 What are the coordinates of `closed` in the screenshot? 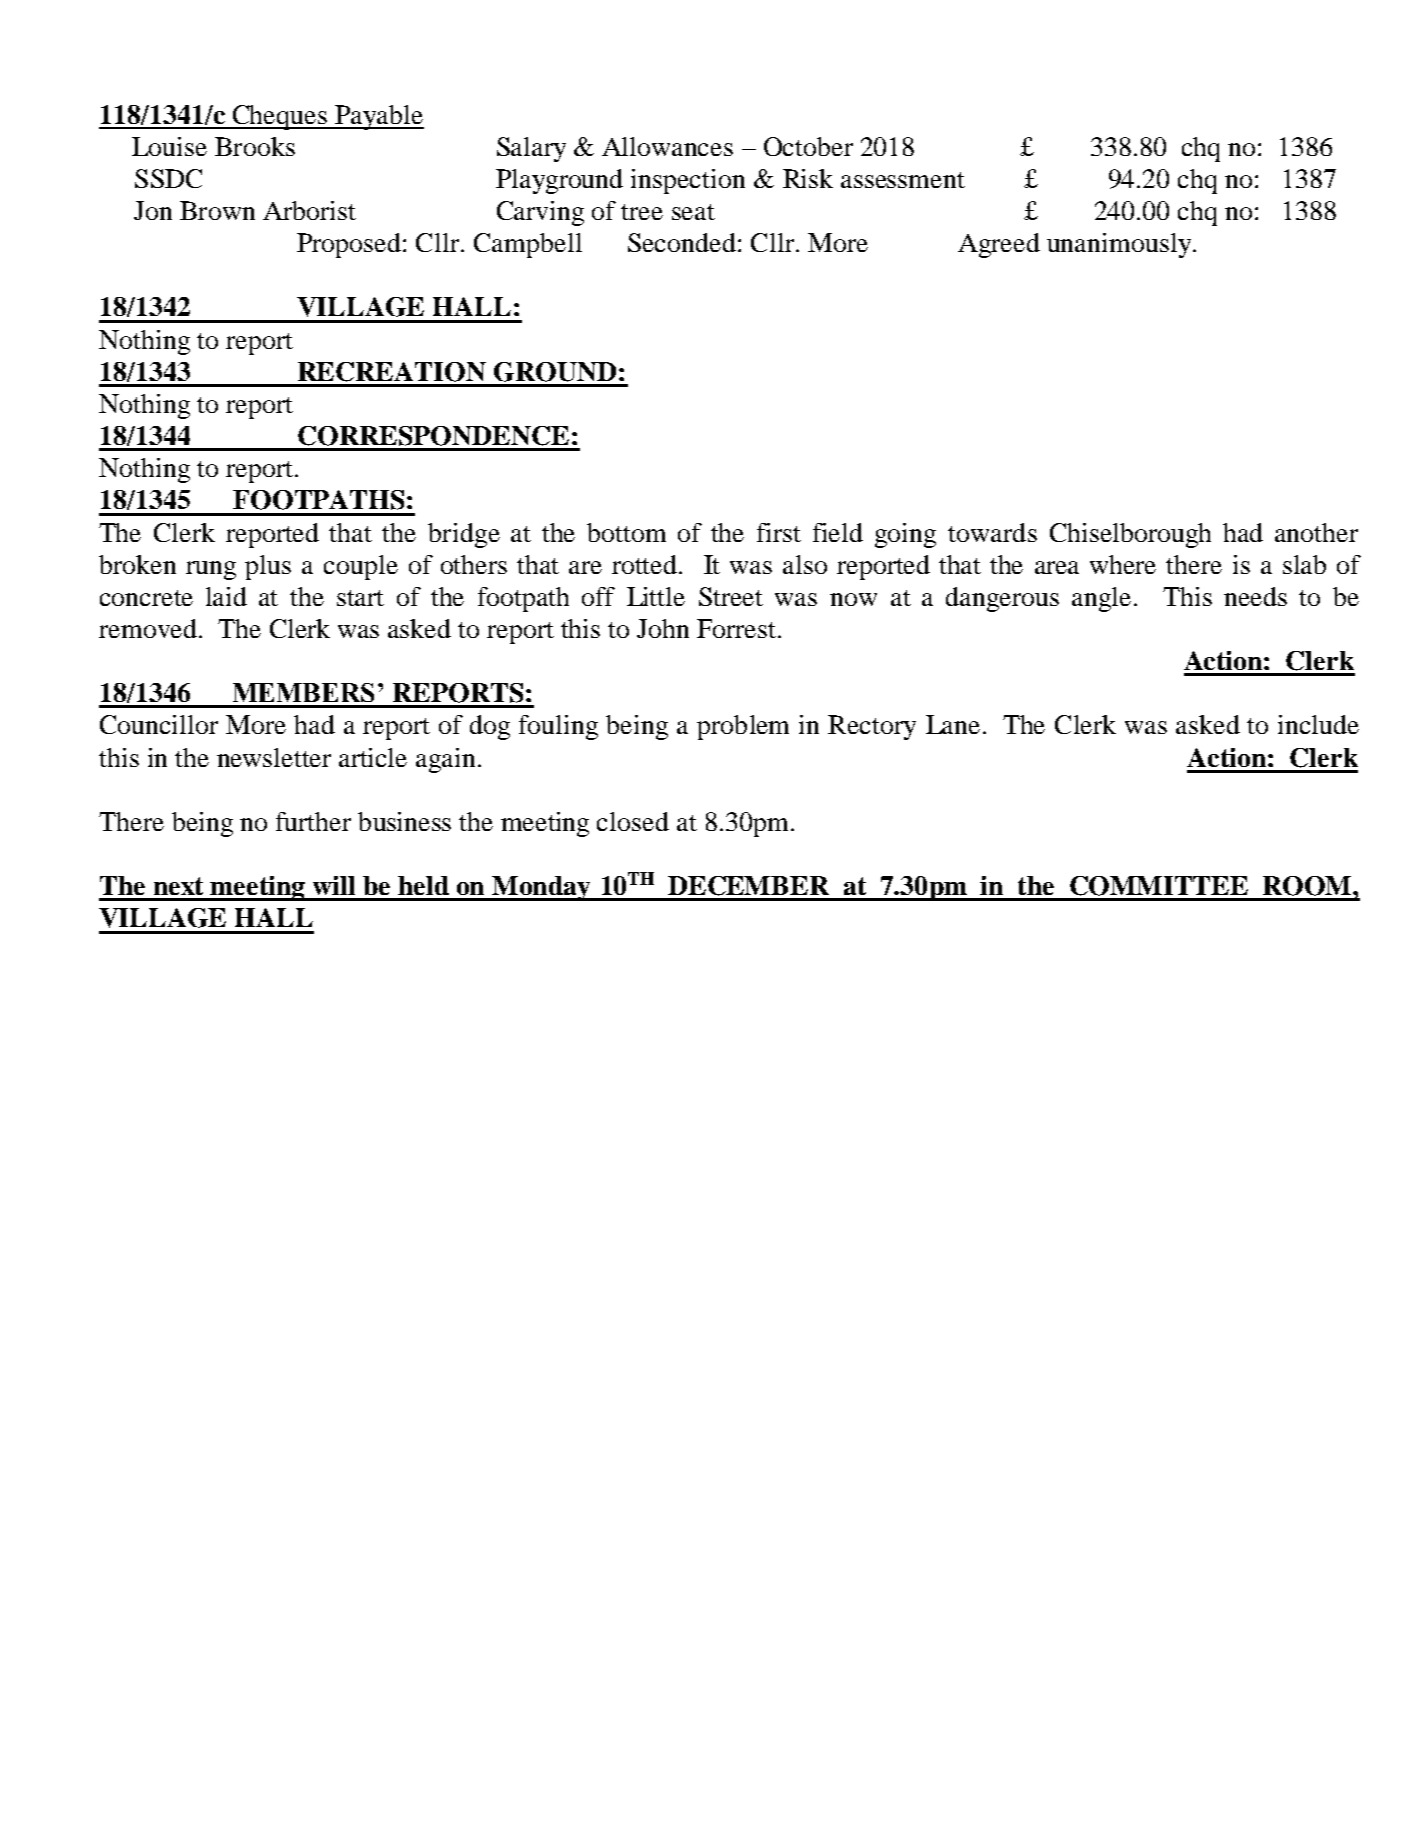 It's located at (633, 821).
